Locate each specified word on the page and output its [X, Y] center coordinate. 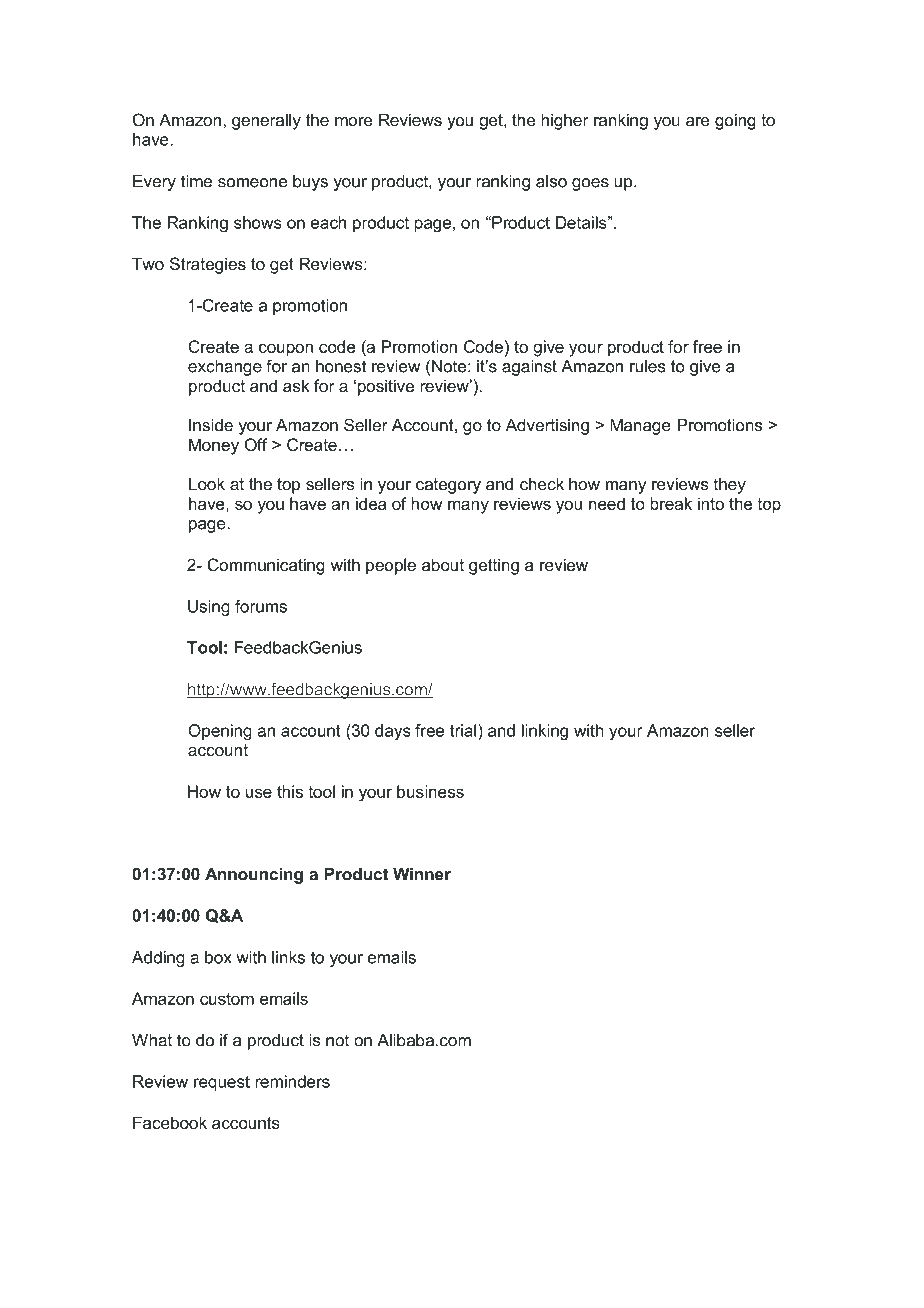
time [196, 181]
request [222, 1083]
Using [209, 608]
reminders [293, 1081]
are [698, 122]
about [443, 564]
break [671, 503]
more [353, 122]
